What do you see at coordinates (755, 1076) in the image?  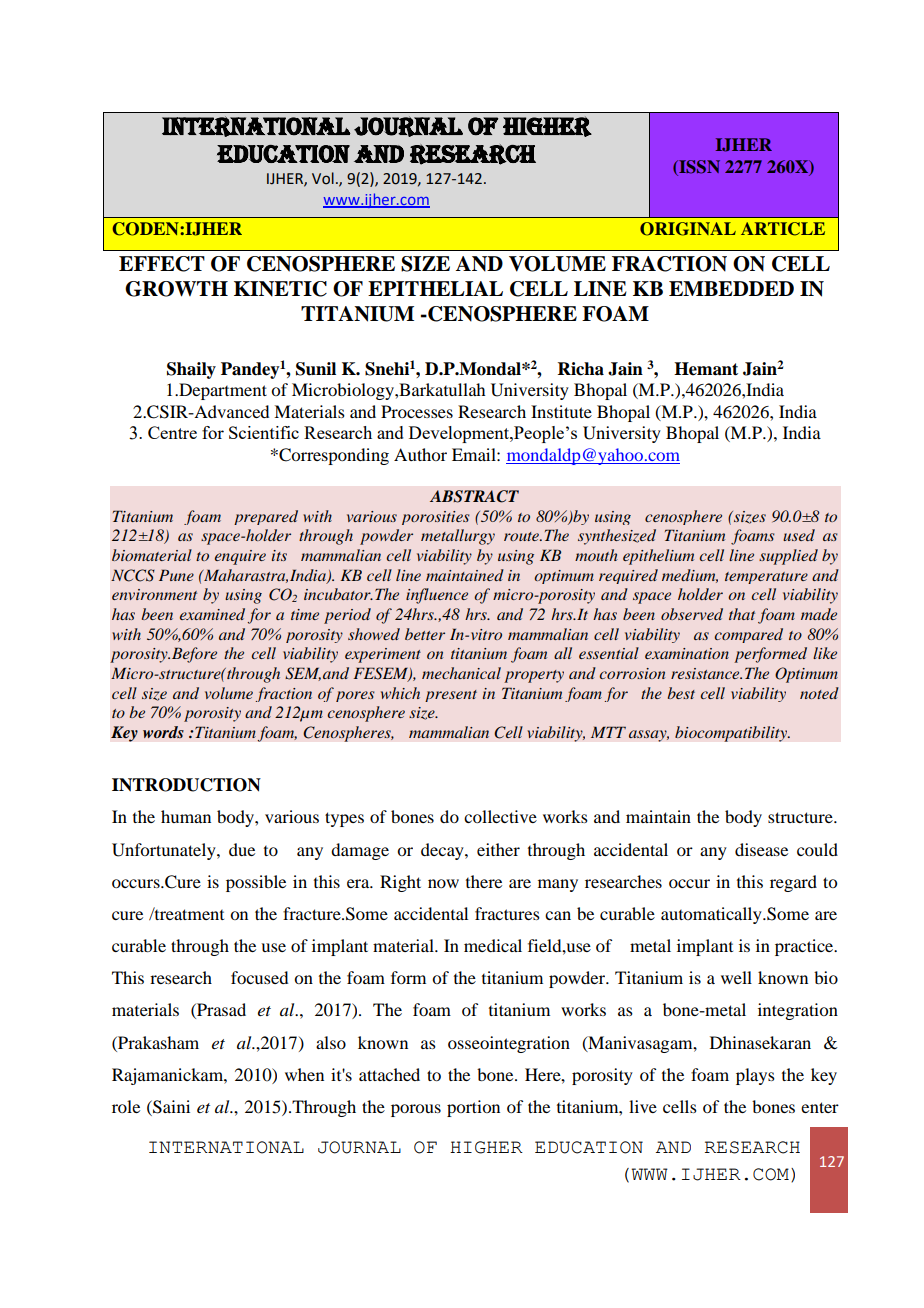 I see `plays` at bounding box center [755, 1076].
